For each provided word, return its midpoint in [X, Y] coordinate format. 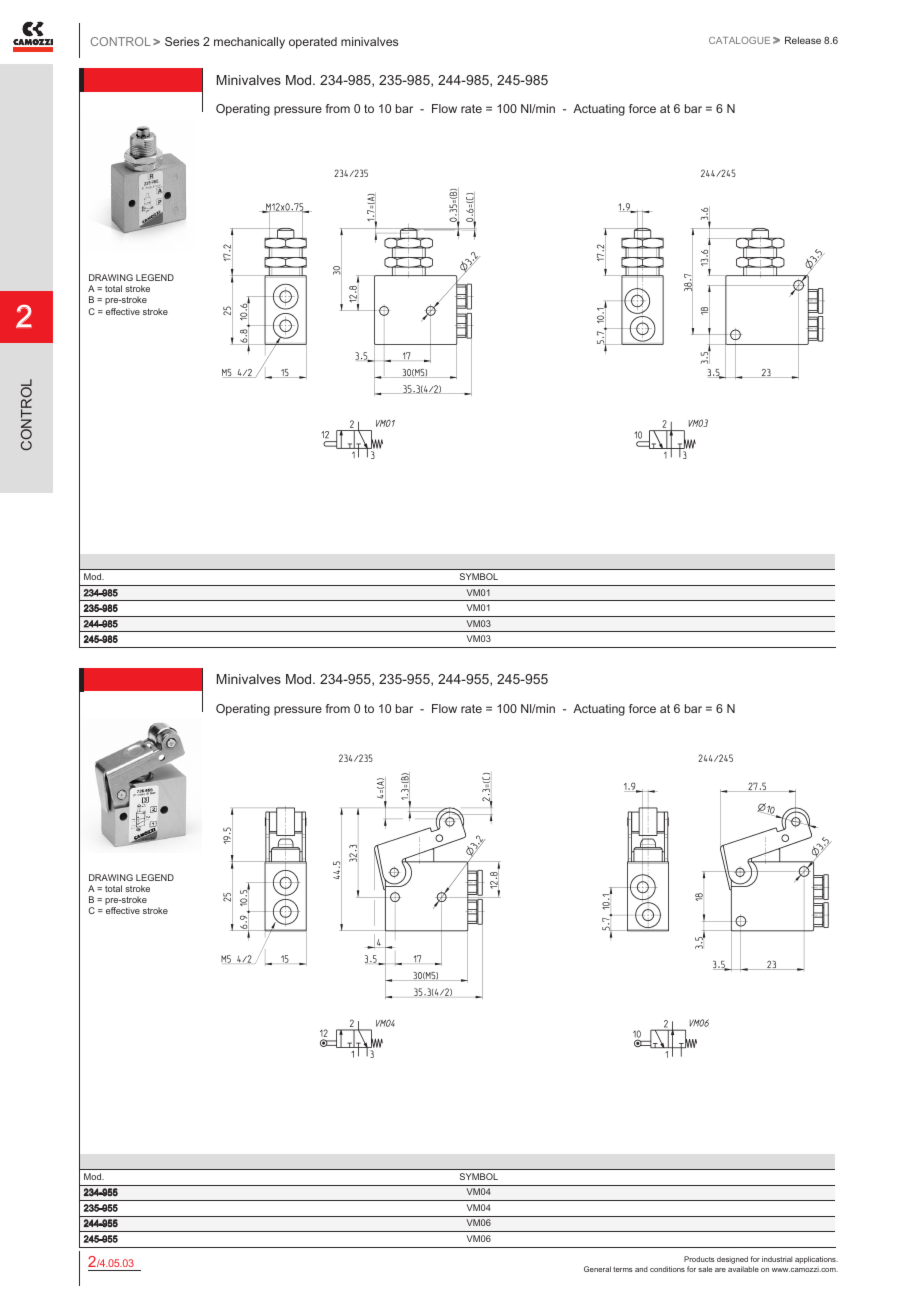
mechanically [249, 43]
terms [622, 1269]
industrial [777, 1259]
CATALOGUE [739, 40]
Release [803, 40]
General [597, 1269]
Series [182, 41]
